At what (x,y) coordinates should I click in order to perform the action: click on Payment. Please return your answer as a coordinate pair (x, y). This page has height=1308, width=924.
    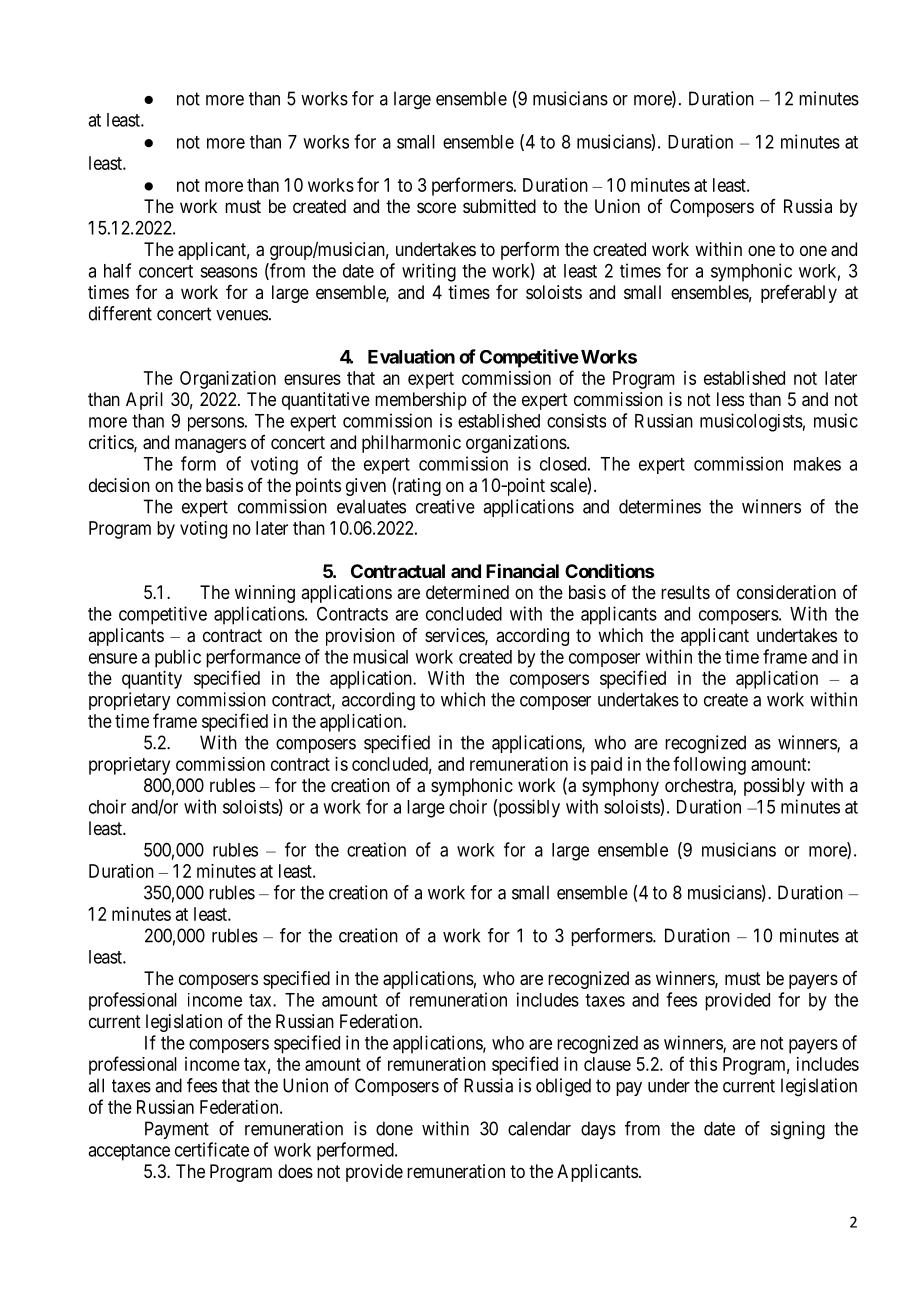
    Looking at the image, I should click on (177, 1130).
